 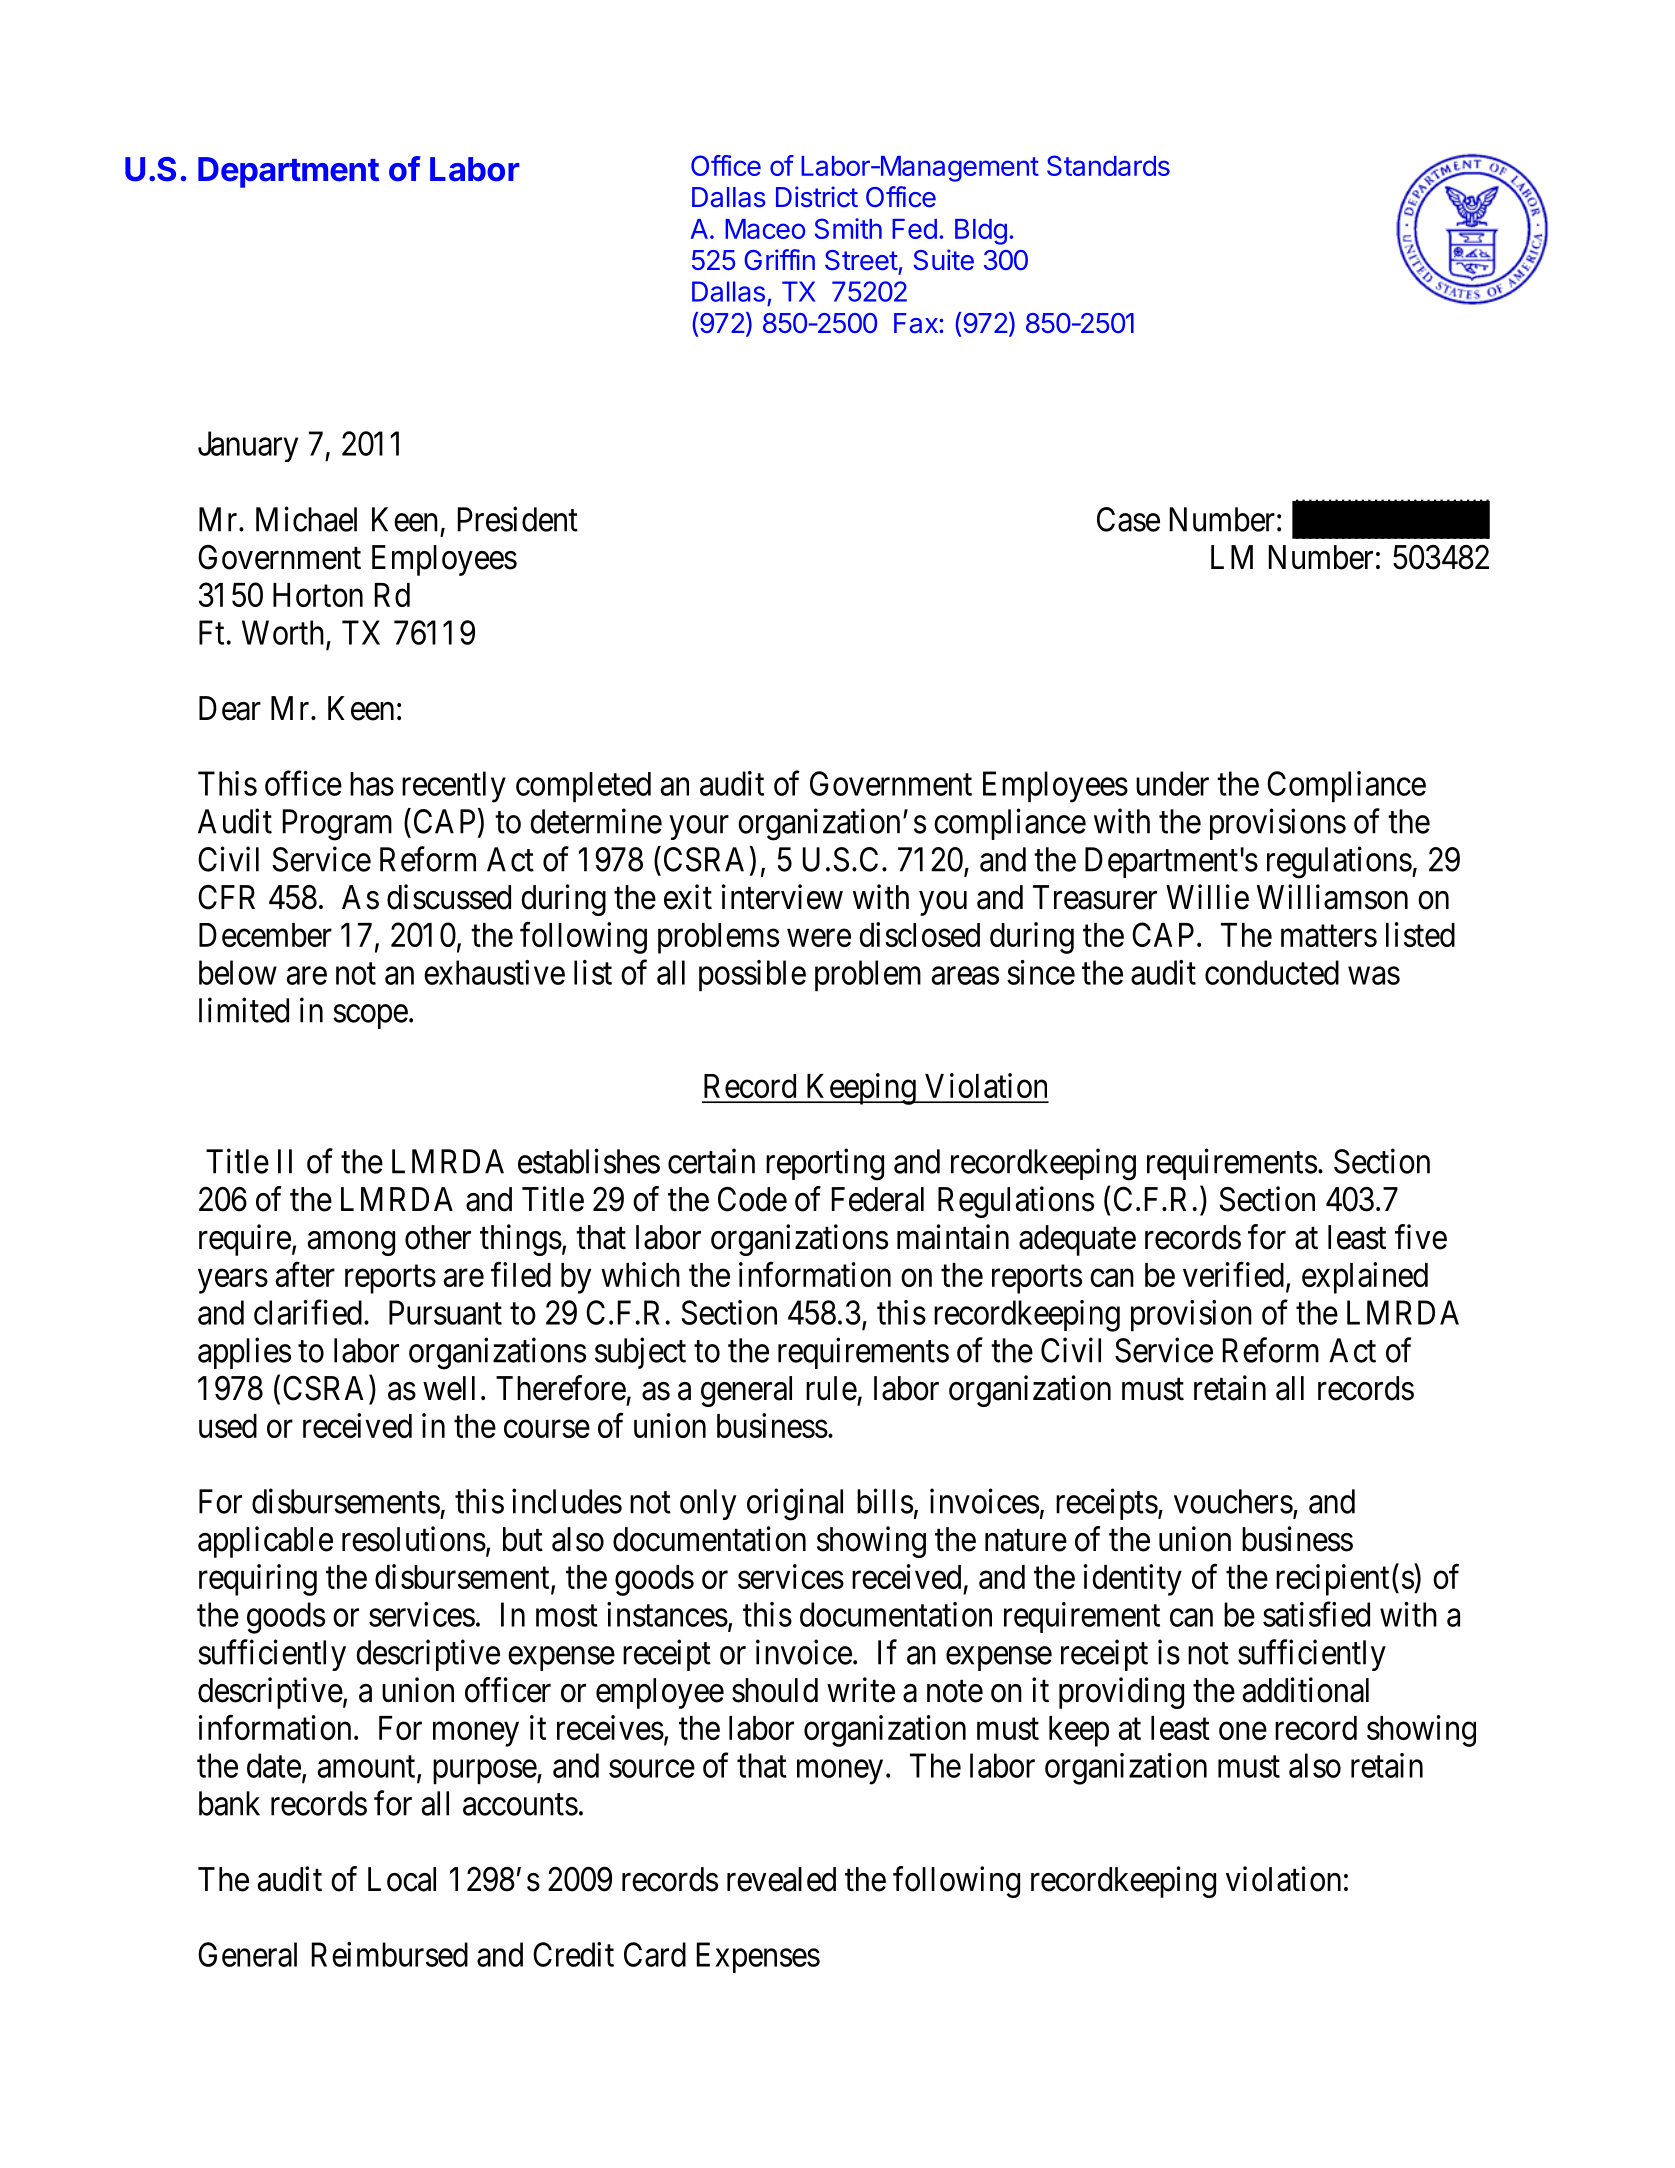 What do you see at coordinates (248, 446) in the image?
I see `January` at bounding box center [248, 446].
